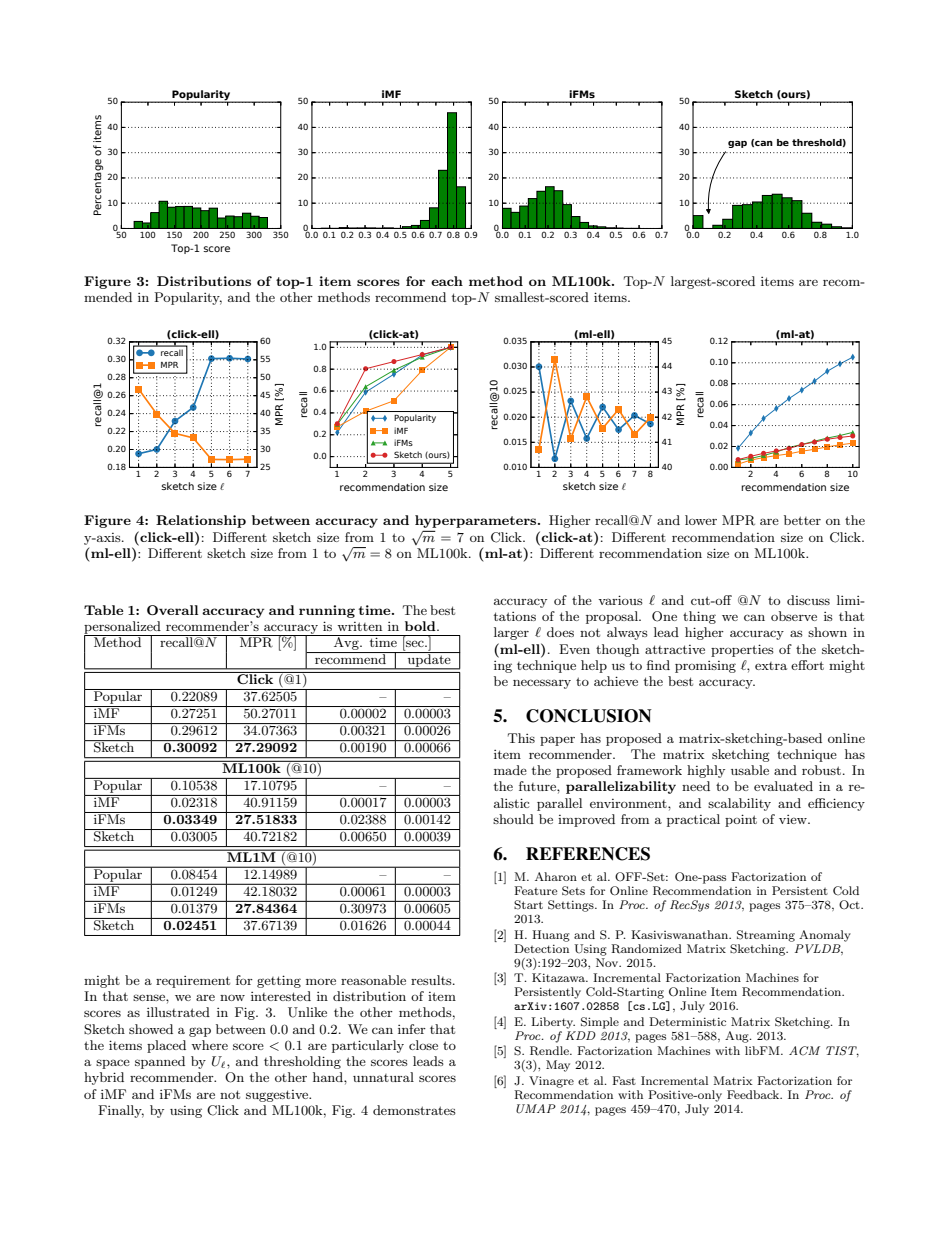 Image resolution: width=952 pixels, height=1233 pixels. I want to click on lower, so click(701, 520).
